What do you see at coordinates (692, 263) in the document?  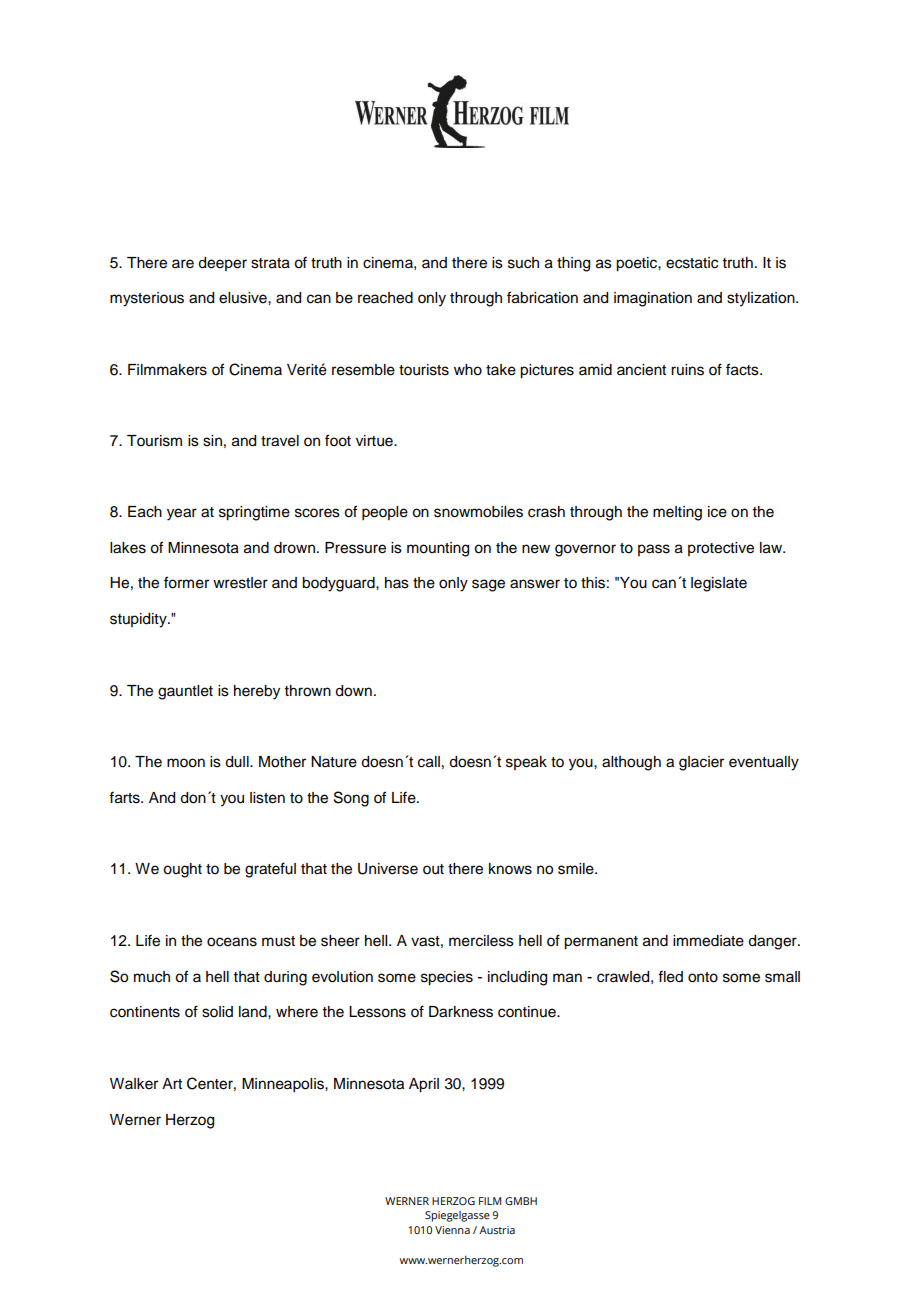 I see `ecstatic` at bounding box center [692, 263].
